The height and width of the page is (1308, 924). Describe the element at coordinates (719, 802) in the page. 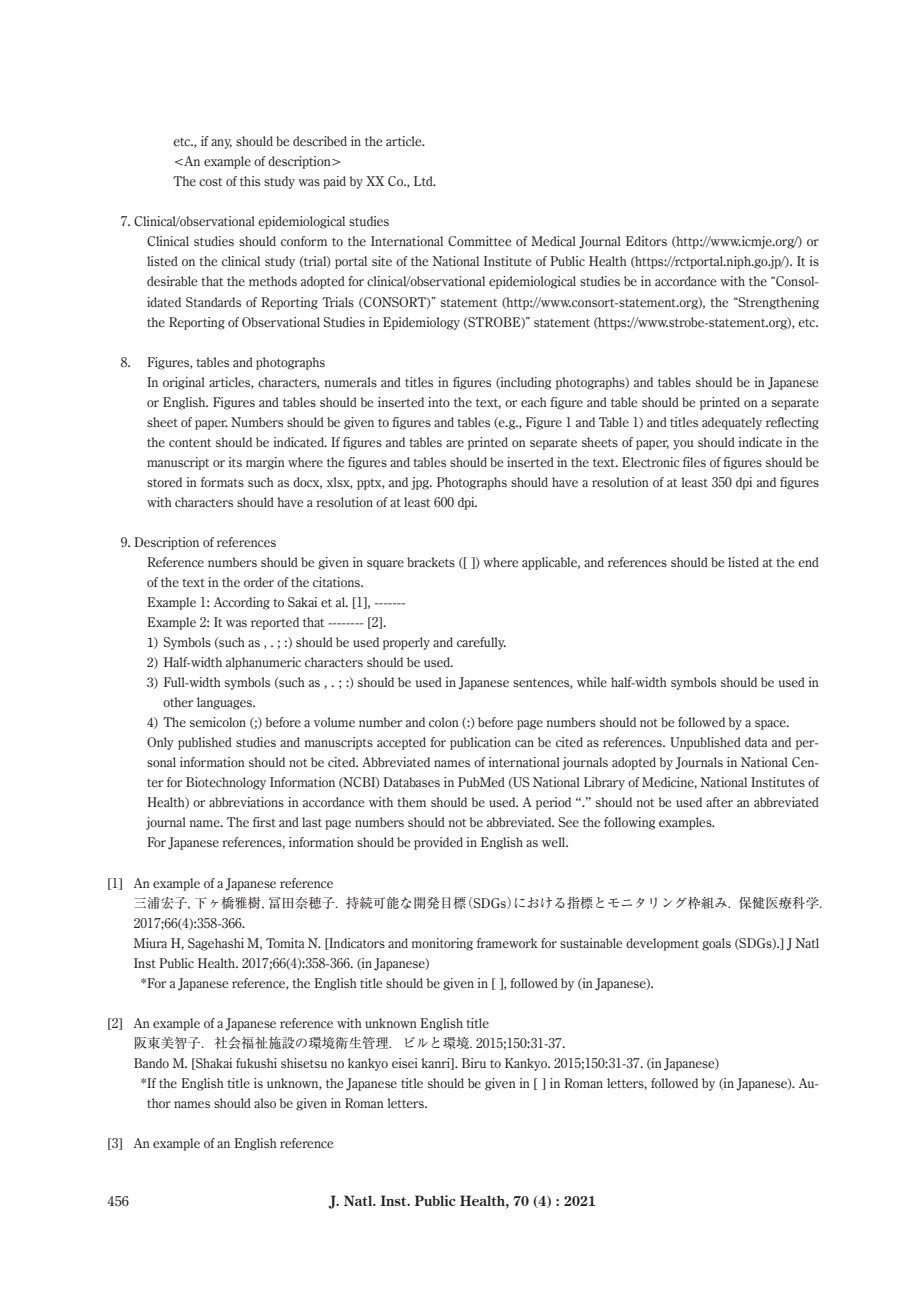

I see `after` at that location.
